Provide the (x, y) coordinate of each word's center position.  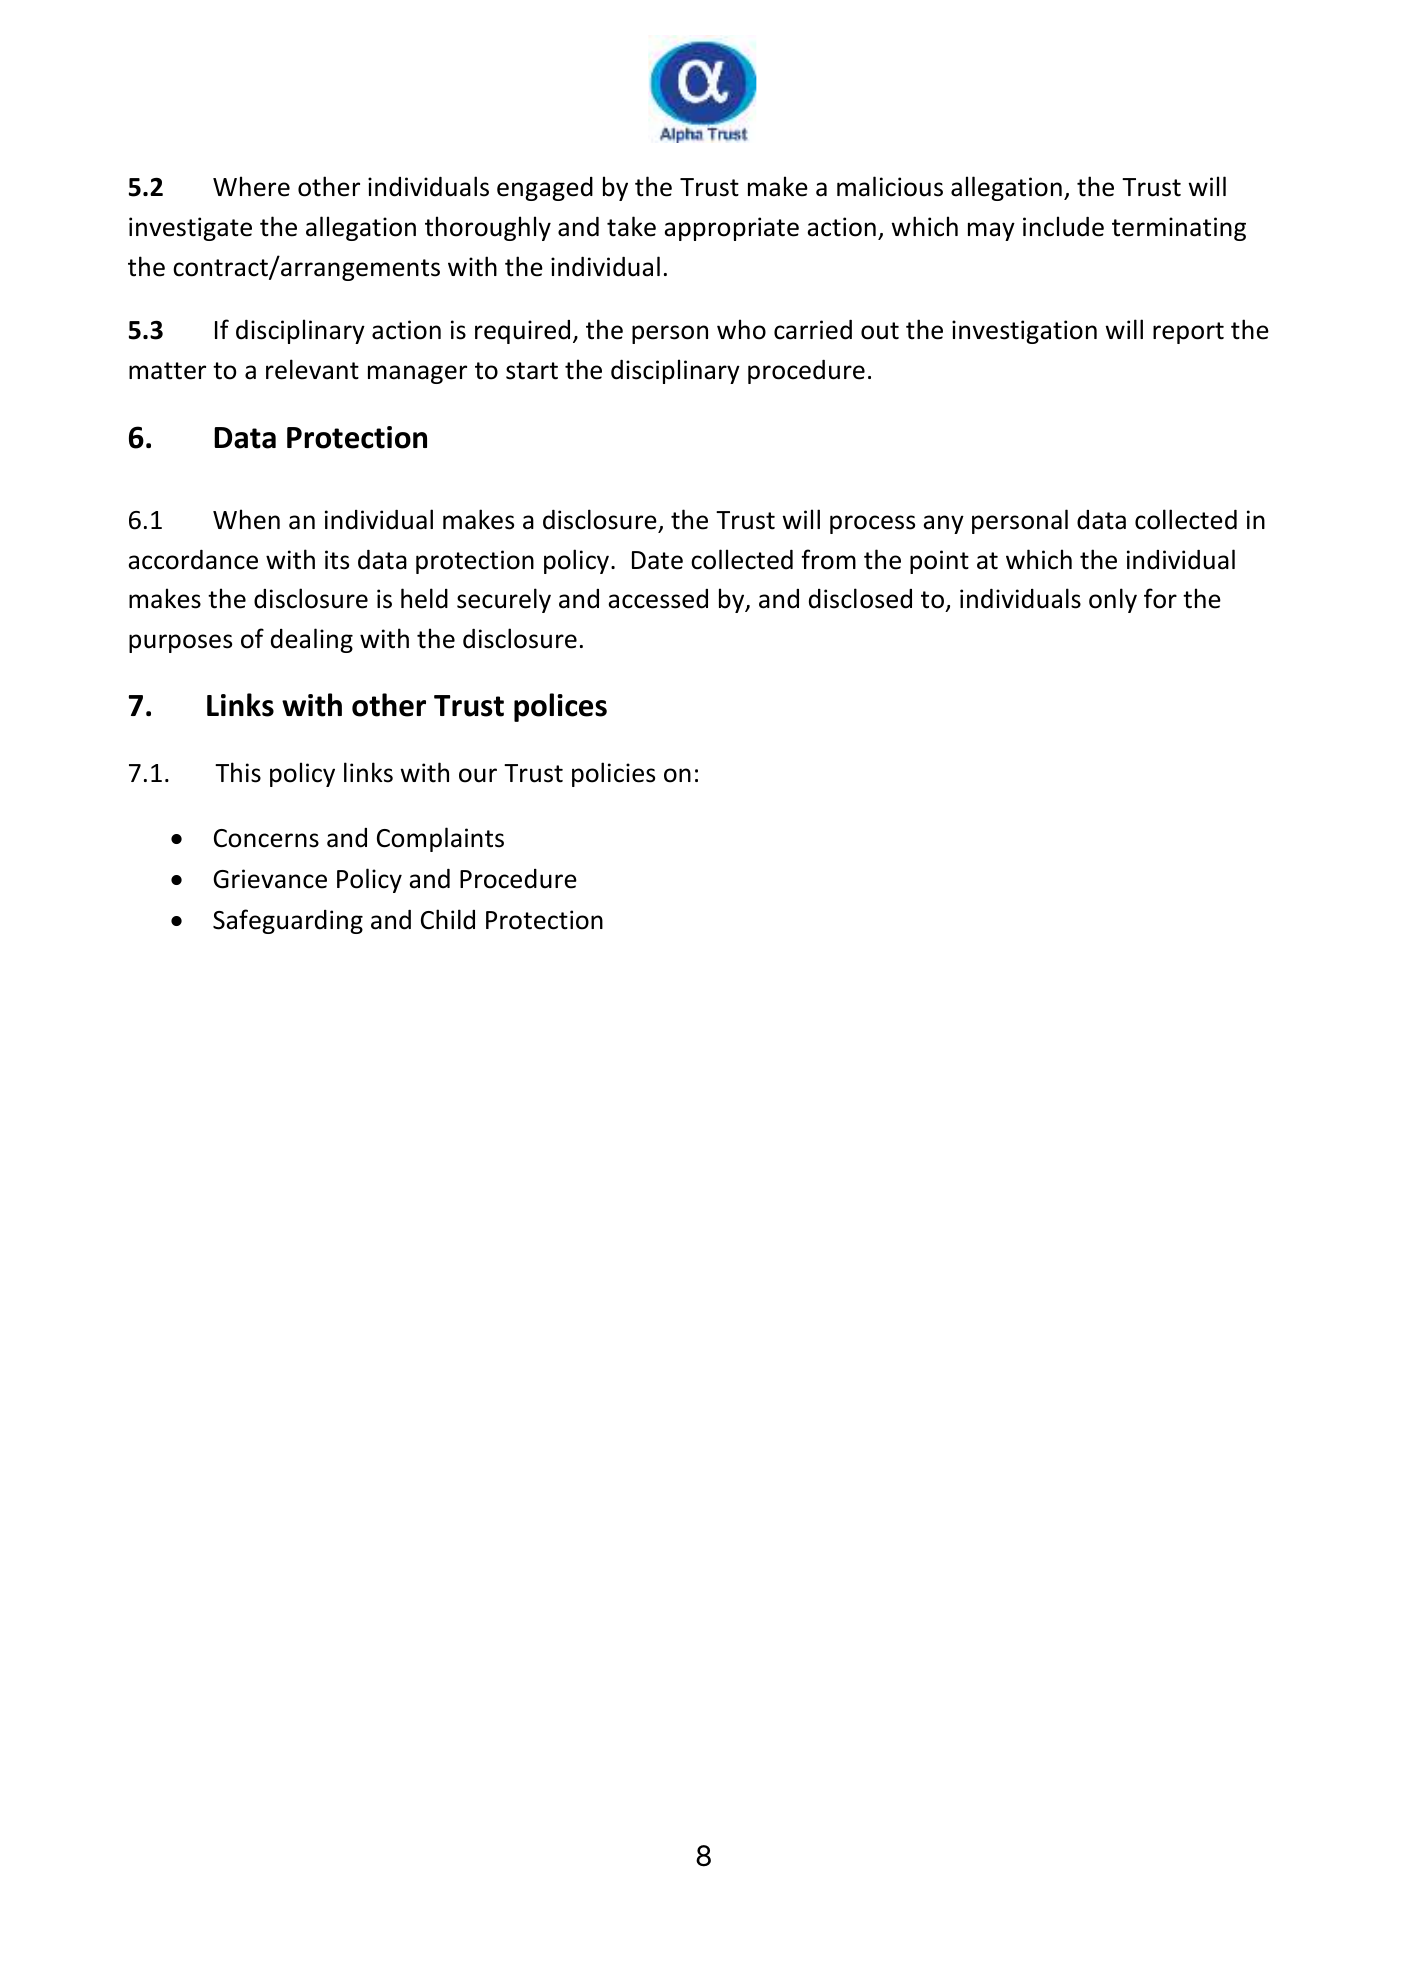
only (1113, 600)
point (939, 562)
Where (251, 186)
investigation (1024, 332)
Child (448, 919)
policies (613, 774)
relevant (312, 369)
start (532, 371)
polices (560, 707)
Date (657, 560)
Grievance (270, 879)
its (337, 560)
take (631, 226)
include (1063, 226)
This (238, 772)
